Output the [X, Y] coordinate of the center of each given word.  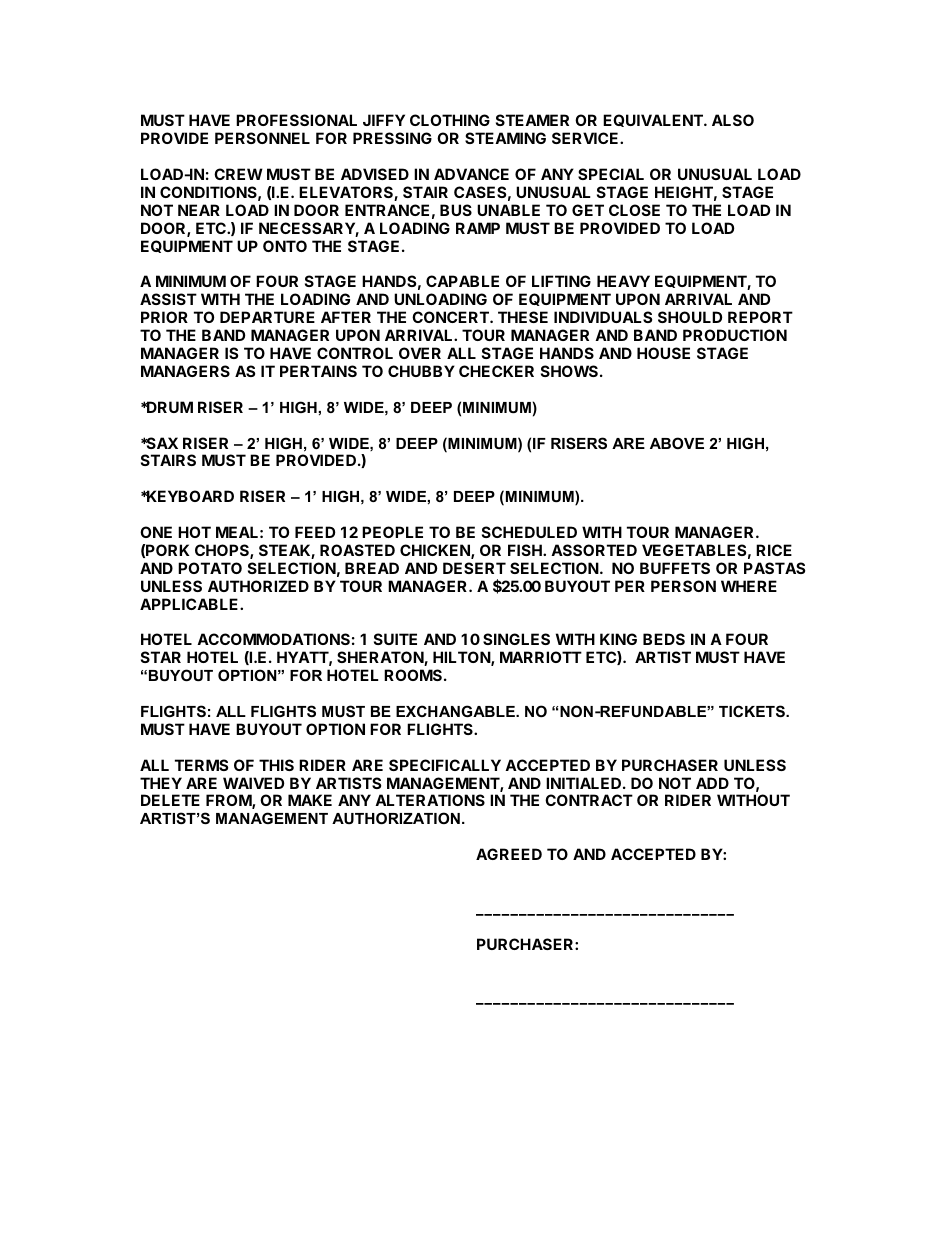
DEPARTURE [267, 317]
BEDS [664, 639]
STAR [161, 657]
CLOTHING [450, 120]
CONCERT [451, 317]
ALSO [733, 120]
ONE [156, 532]
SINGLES [516, 639]
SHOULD [690, 317]
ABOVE [677, 443]
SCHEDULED [529, 532]
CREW [238, 174]
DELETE [170, 800]
